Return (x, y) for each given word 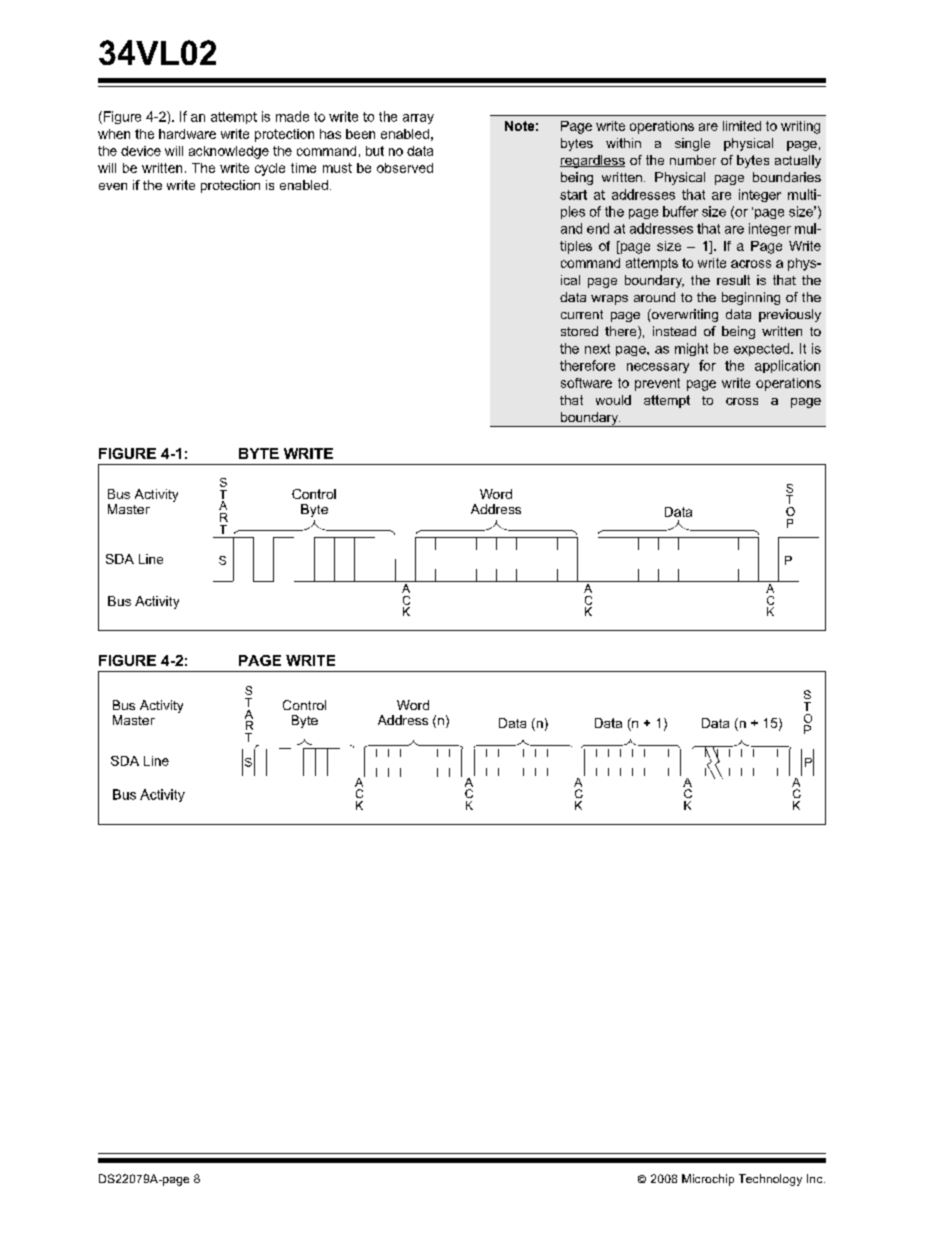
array (418, 119)
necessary (658, 368)
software (586, 383)
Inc (816, 1178)
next (597, 349)
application (787, 366)
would (613, 400)
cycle (270, 169)
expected (761, 349)
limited (742, 126)
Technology (770, 1180)
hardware (187, 134)
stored (579, 331)
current (582, 314)
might (691, 349)
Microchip (708, 1180)
